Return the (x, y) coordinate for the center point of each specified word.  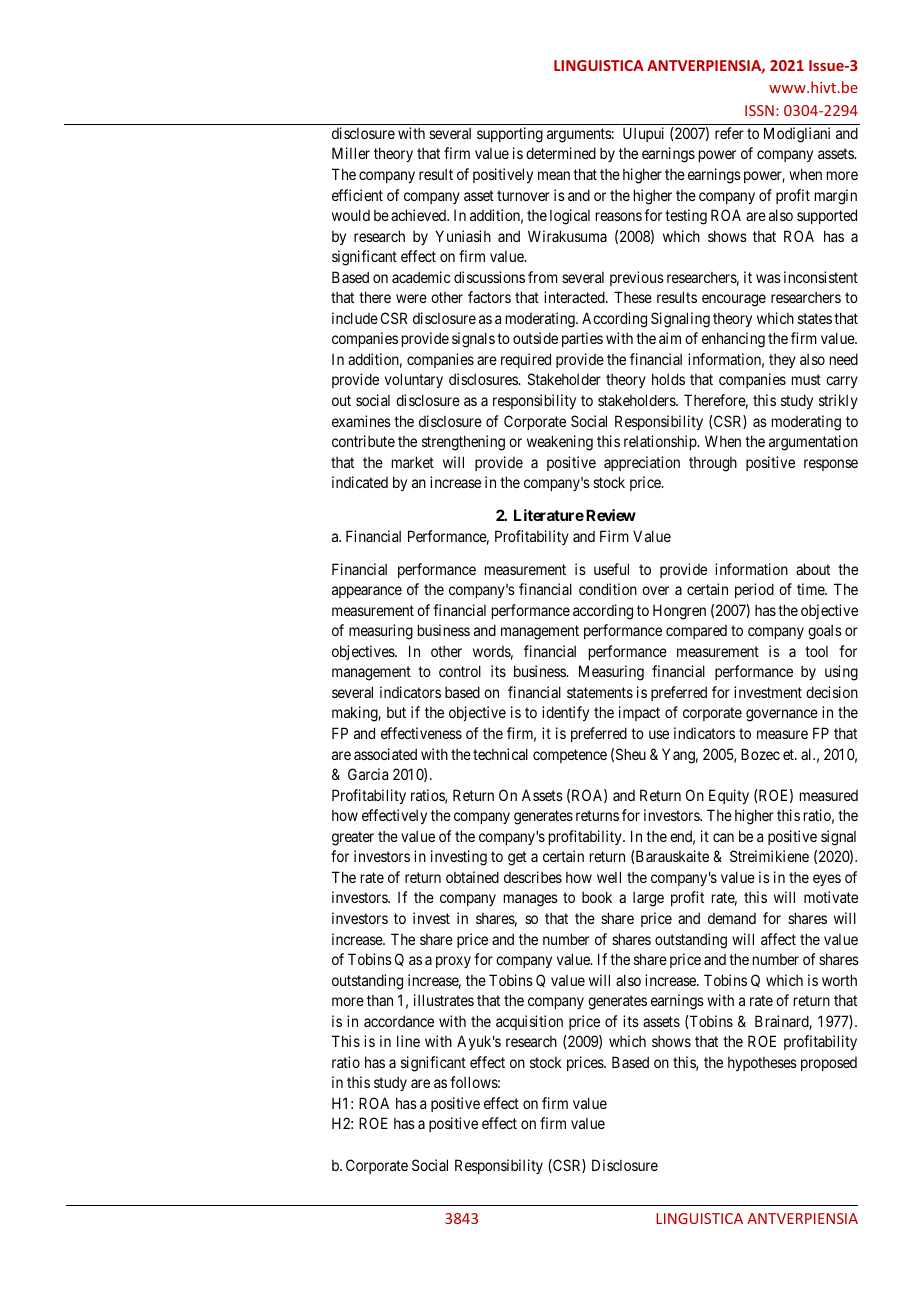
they (782, 361)
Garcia (368, 774)
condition (608, 589)
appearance (367, 592)
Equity (729, 796)
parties (582, 339)
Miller (351, 153)
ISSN (759, 110)
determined (561, 153)
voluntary (414, 380)
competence (570, 756)
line (408, 1041)
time (811, 589)
